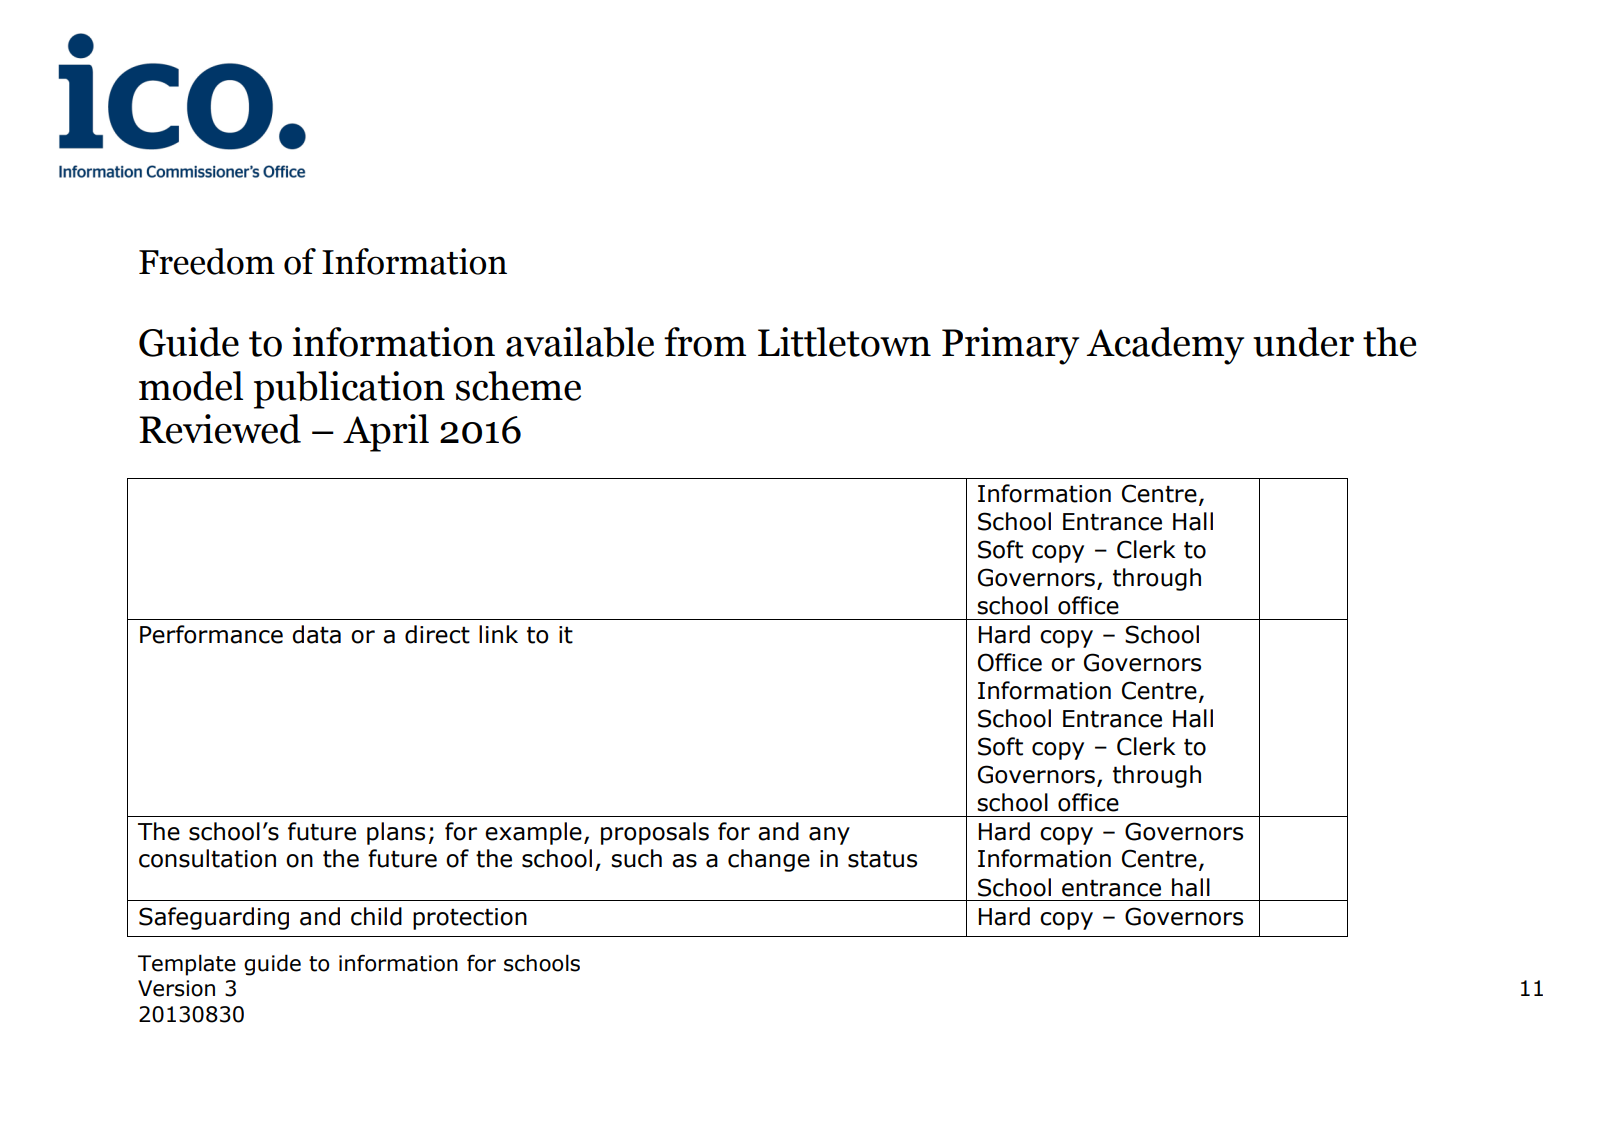 The height and width of the screenshot is (1141, 1614). I want to click on Academy, so click(1165, 346).
